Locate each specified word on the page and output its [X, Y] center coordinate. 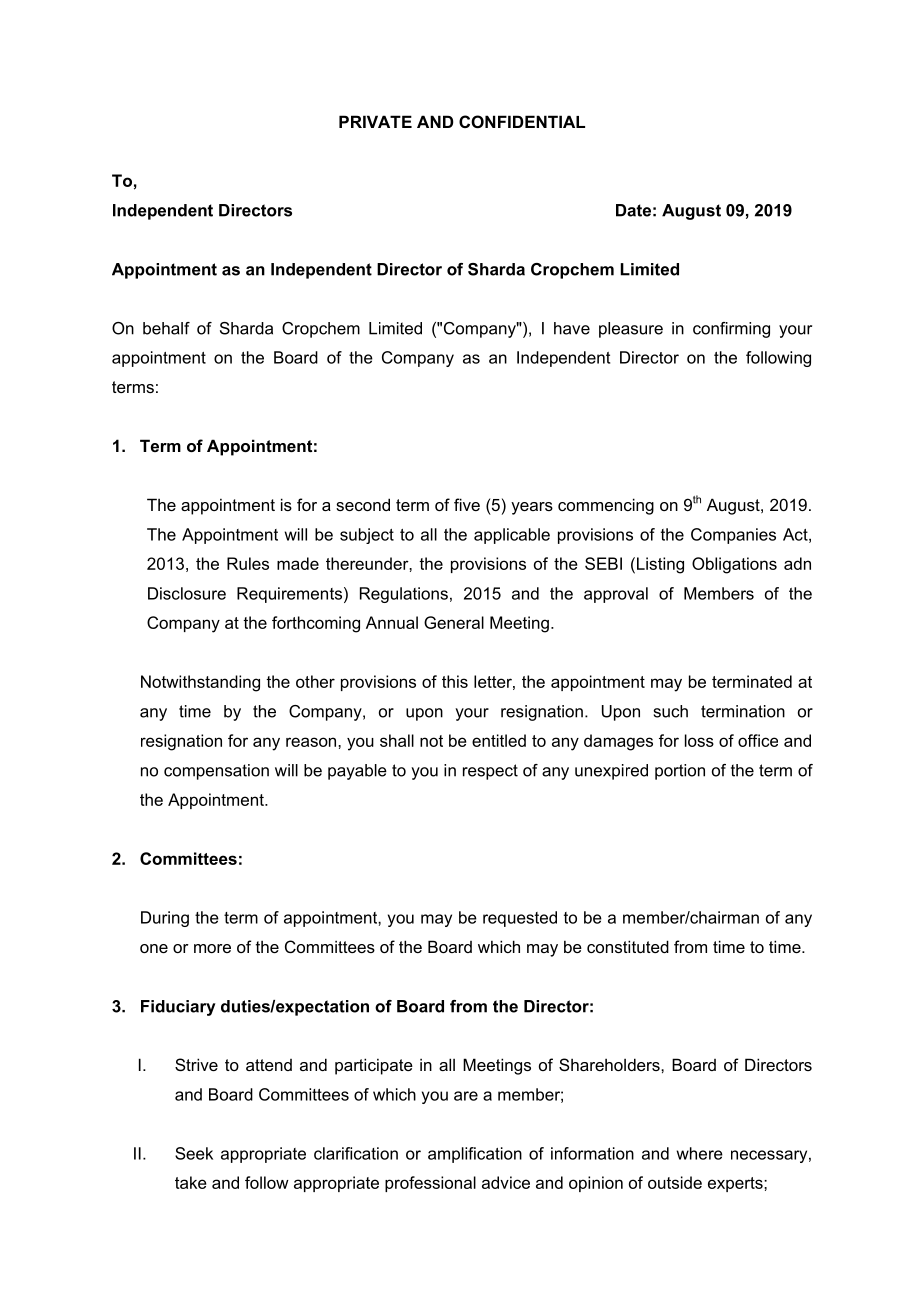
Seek [194, 1153]
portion [680, 772]
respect [490, 772]
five [467, 504]
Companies [733, 536]
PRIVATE [375, 121]
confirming [731, 330]
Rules [248, 563]
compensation [216, 772]
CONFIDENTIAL [522, 121]
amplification [475, 1155]
